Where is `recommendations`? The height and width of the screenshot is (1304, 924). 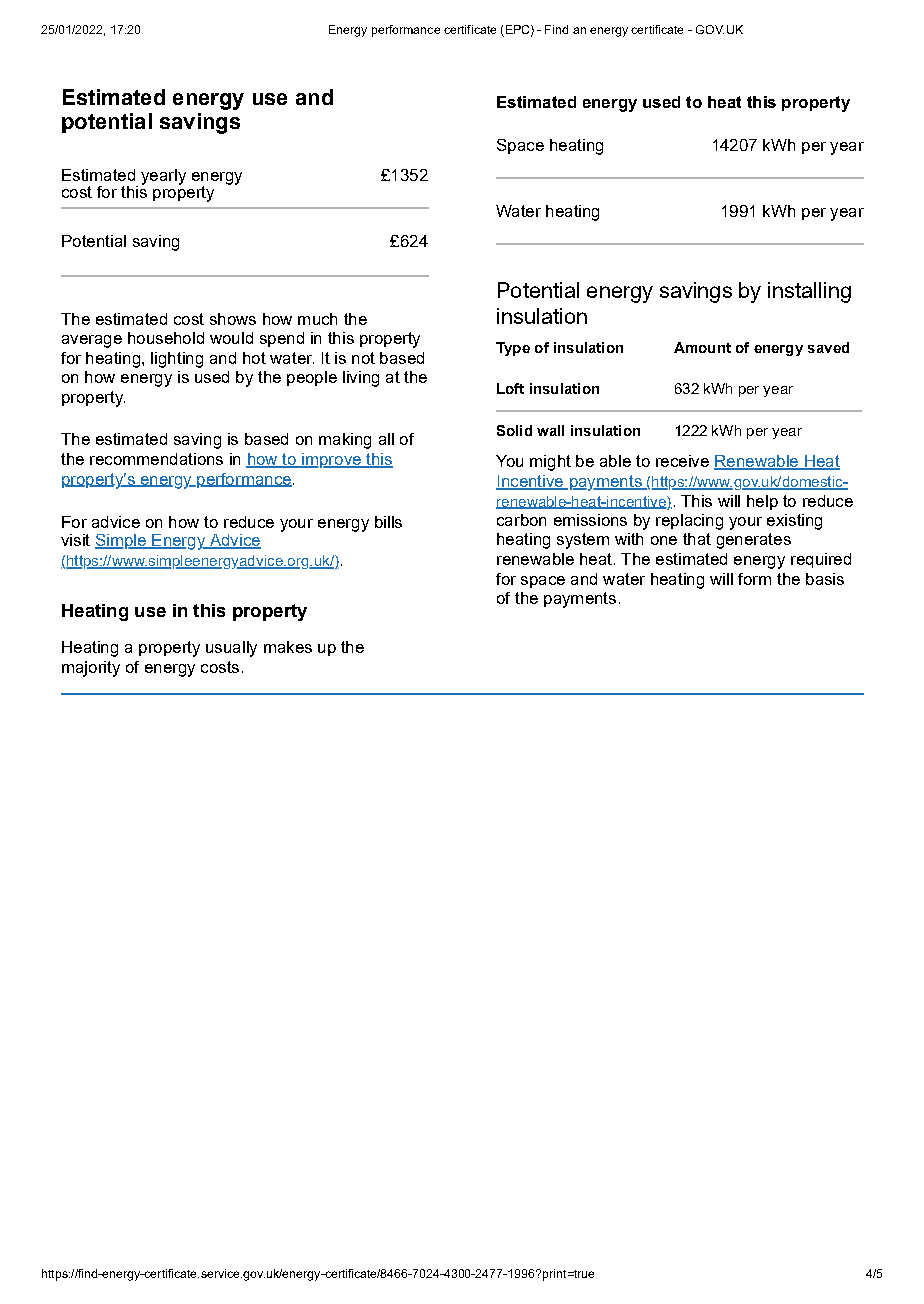 recommendations is located at coordinates (156, 459).
